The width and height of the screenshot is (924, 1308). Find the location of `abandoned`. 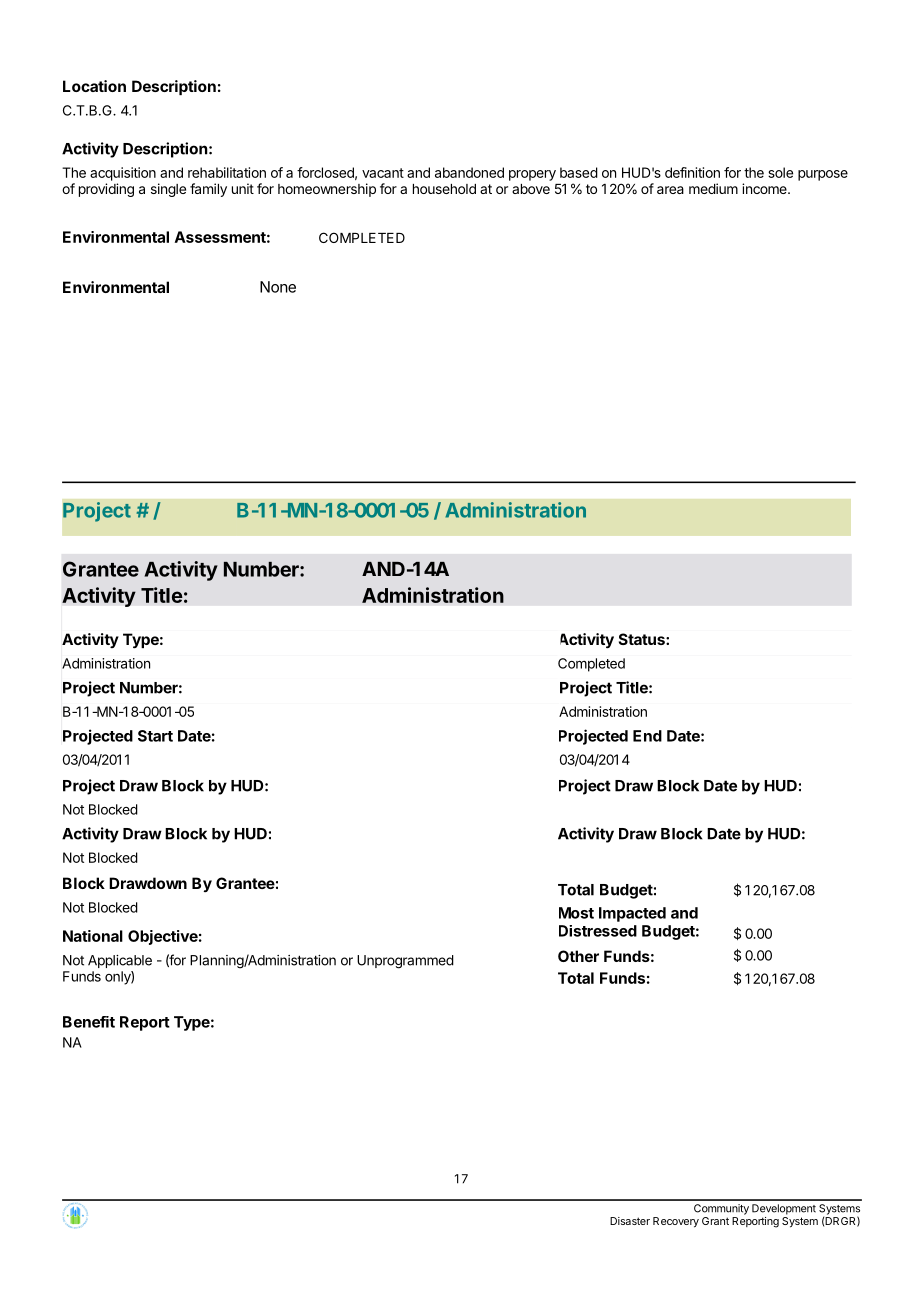

abandoned is located at coordinates (469, 172).
